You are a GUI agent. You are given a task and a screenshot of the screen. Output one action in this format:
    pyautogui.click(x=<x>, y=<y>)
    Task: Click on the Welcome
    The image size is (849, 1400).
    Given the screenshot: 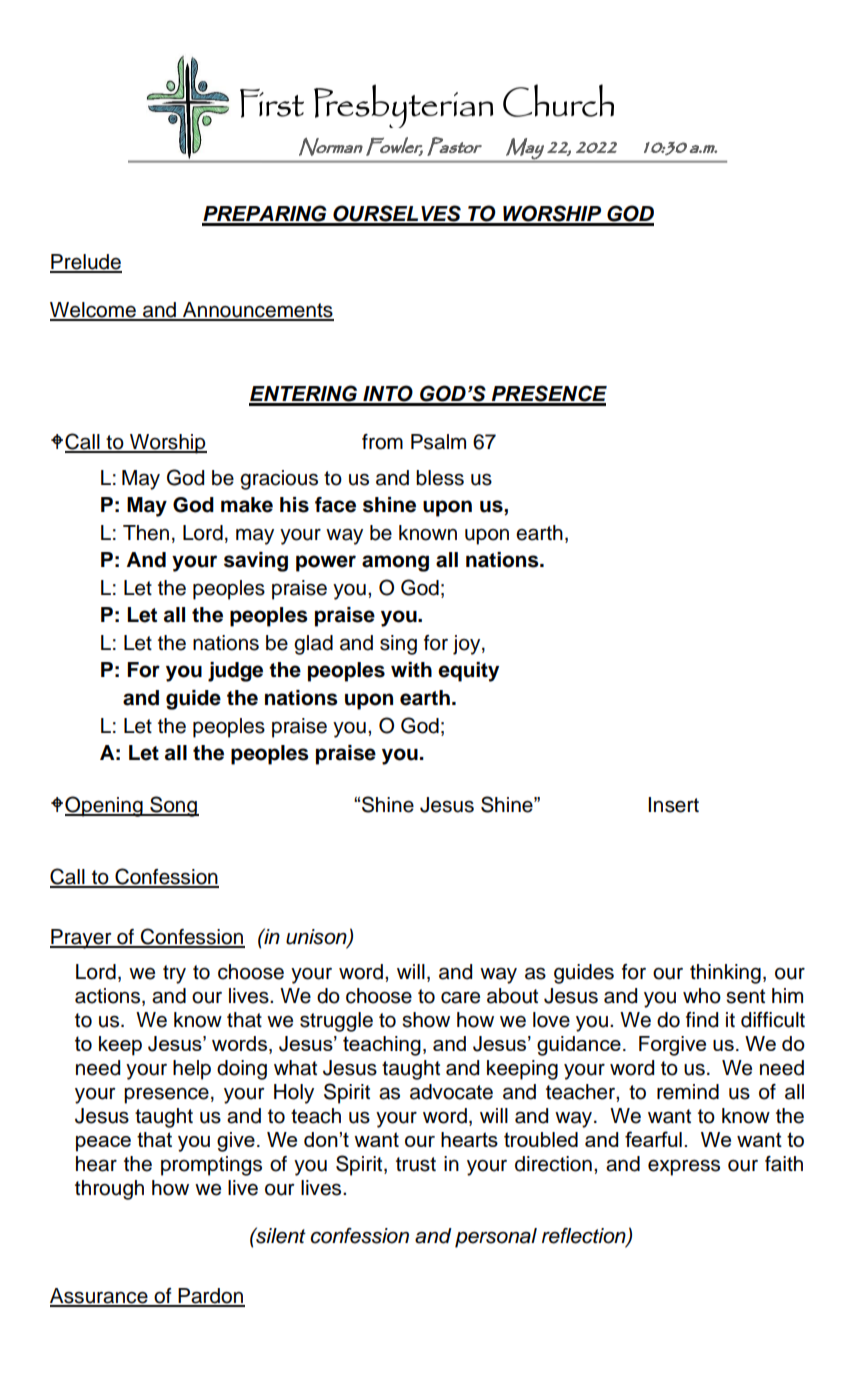 What is the action you would take?
    pyautogui.click(x=94, y=311)
